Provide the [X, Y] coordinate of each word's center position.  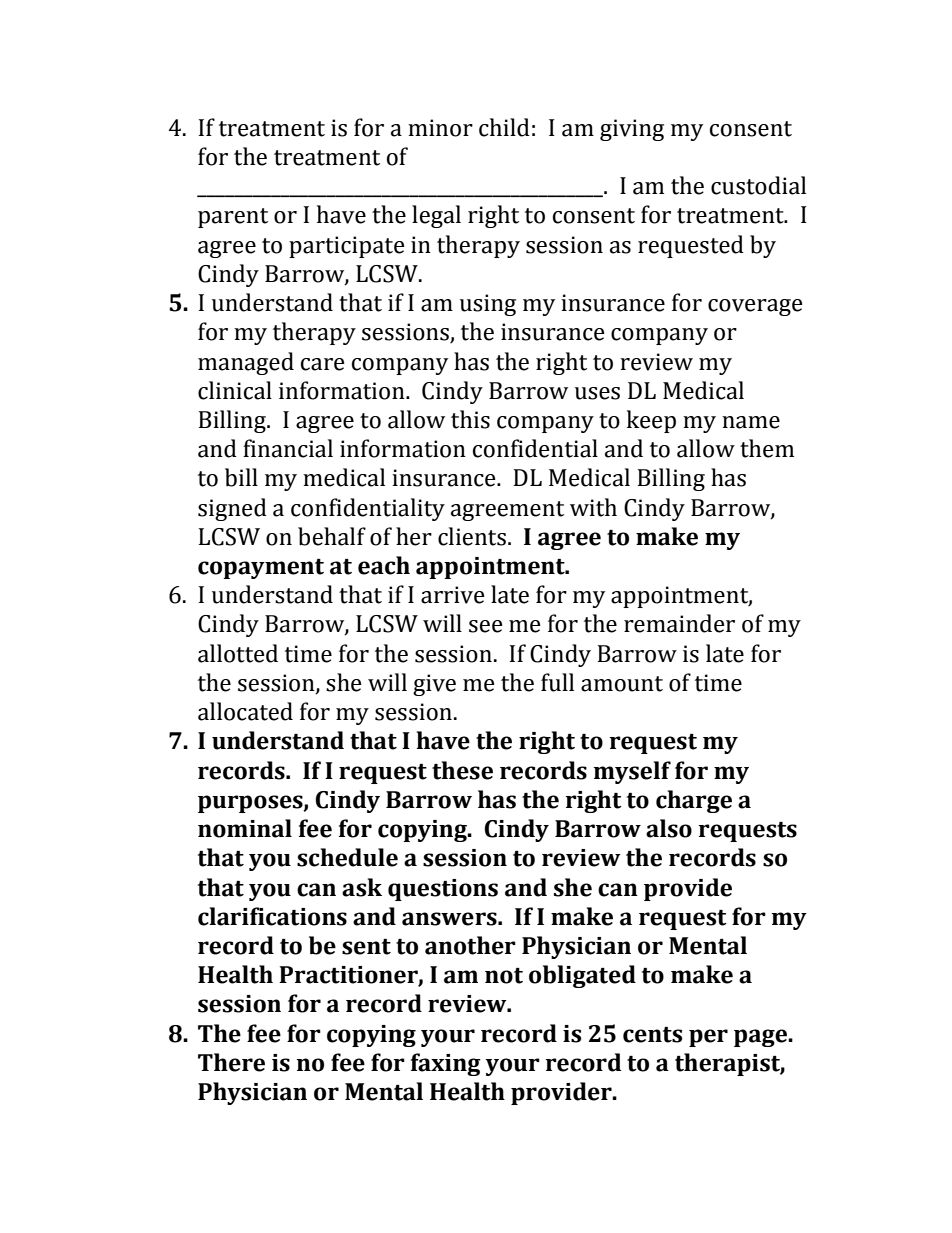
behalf [332, 536]
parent [233, 218]
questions [443, 890]
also [669, 828]
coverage [755, 307]
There [231, 1062]
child [504, 127]
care [323, 364]
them [767, 448]
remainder [679, 623]
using [488, 305]
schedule [347, 857]
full [557, 682]
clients [472, 536]
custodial [758, 185]
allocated [245, 711]
